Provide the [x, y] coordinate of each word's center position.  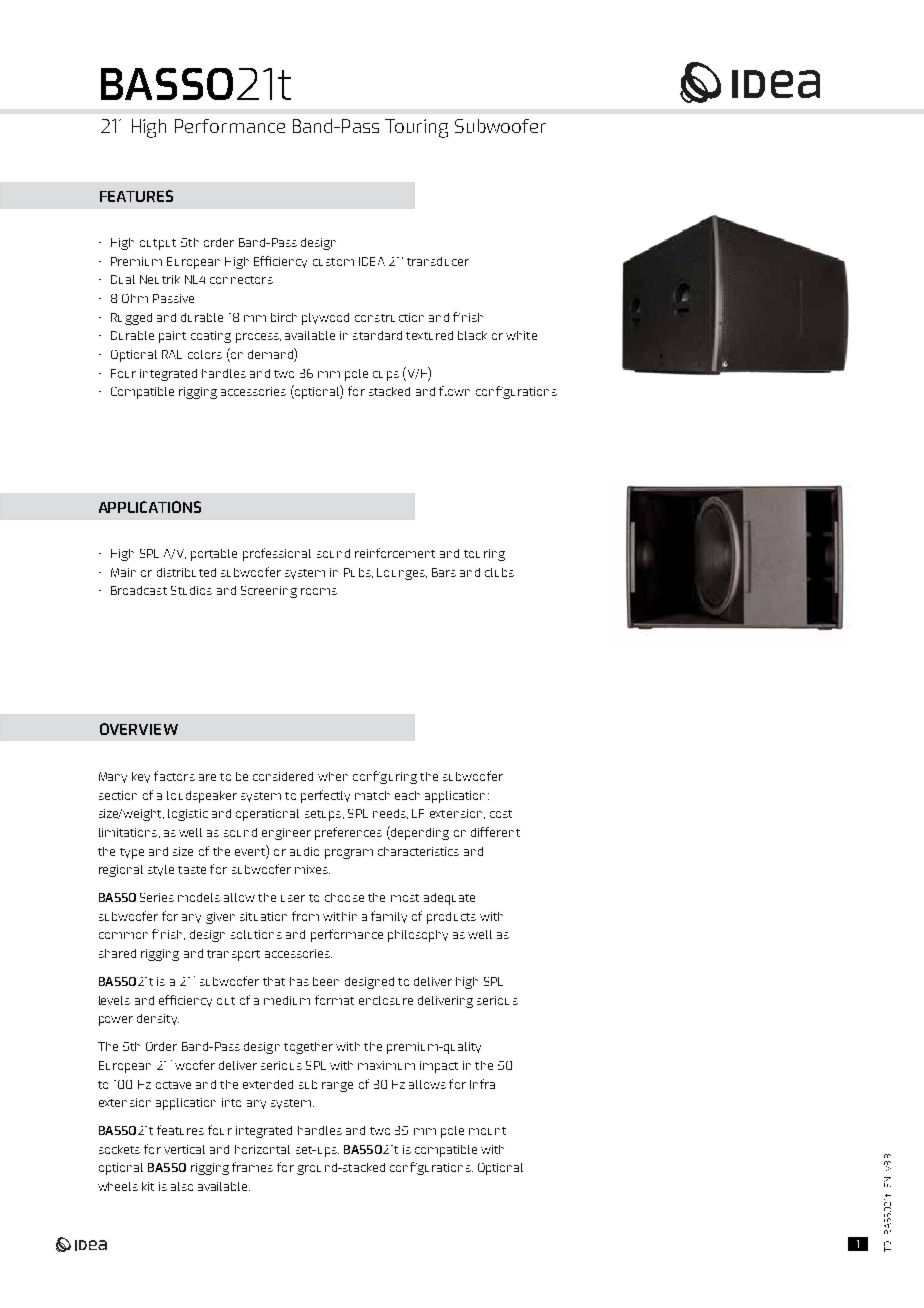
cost [501, 814]
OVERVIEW [139, 729]
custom [333, 262]
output [158, 244]
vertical [184, 1149]
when [333, 776]
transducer [438, 261]
